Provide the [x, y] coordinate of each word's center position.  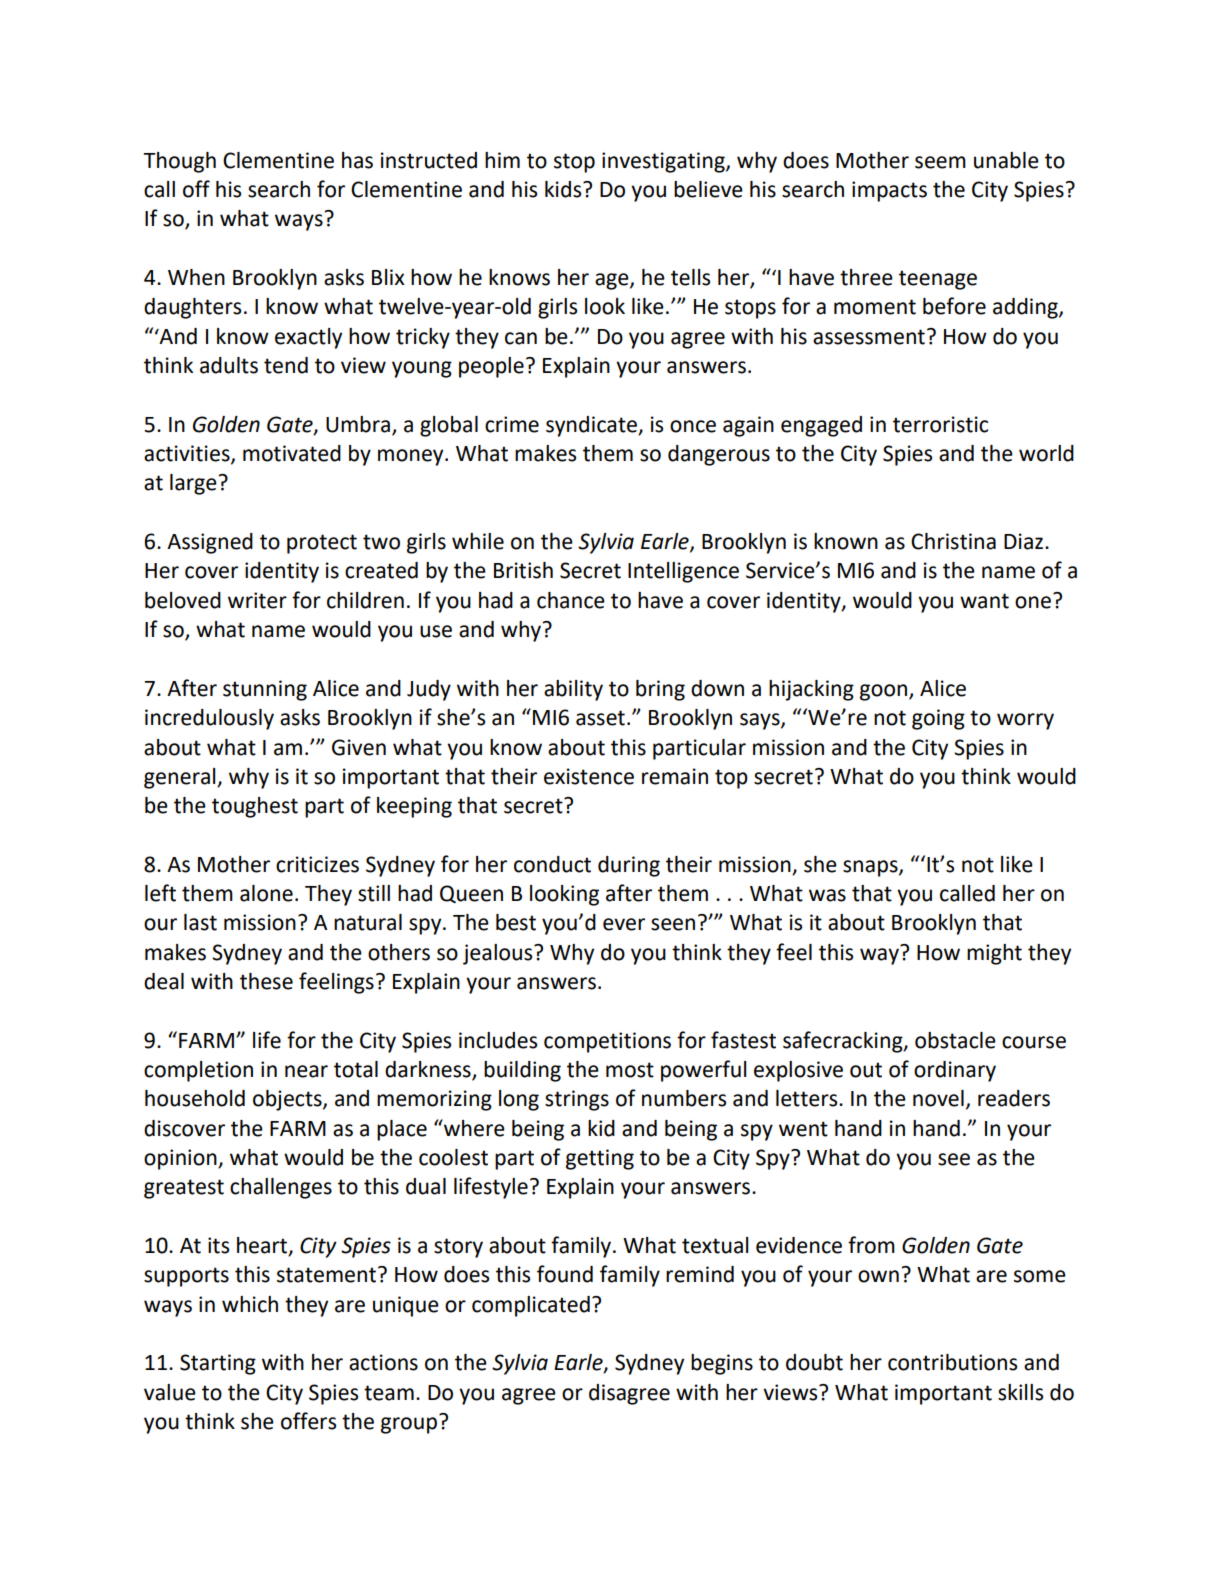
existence [589, 776]
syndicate [592, 426]
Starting [218, 1364]
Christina [953, 541]
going [938, 719]
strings [577, 1100]
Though [179, 162]
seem [940, 162]
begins [722, 1364]
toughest [255, 807]
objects [288, 1100]
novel [938, 1098]
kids [564, 189]
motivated [292, 453]
